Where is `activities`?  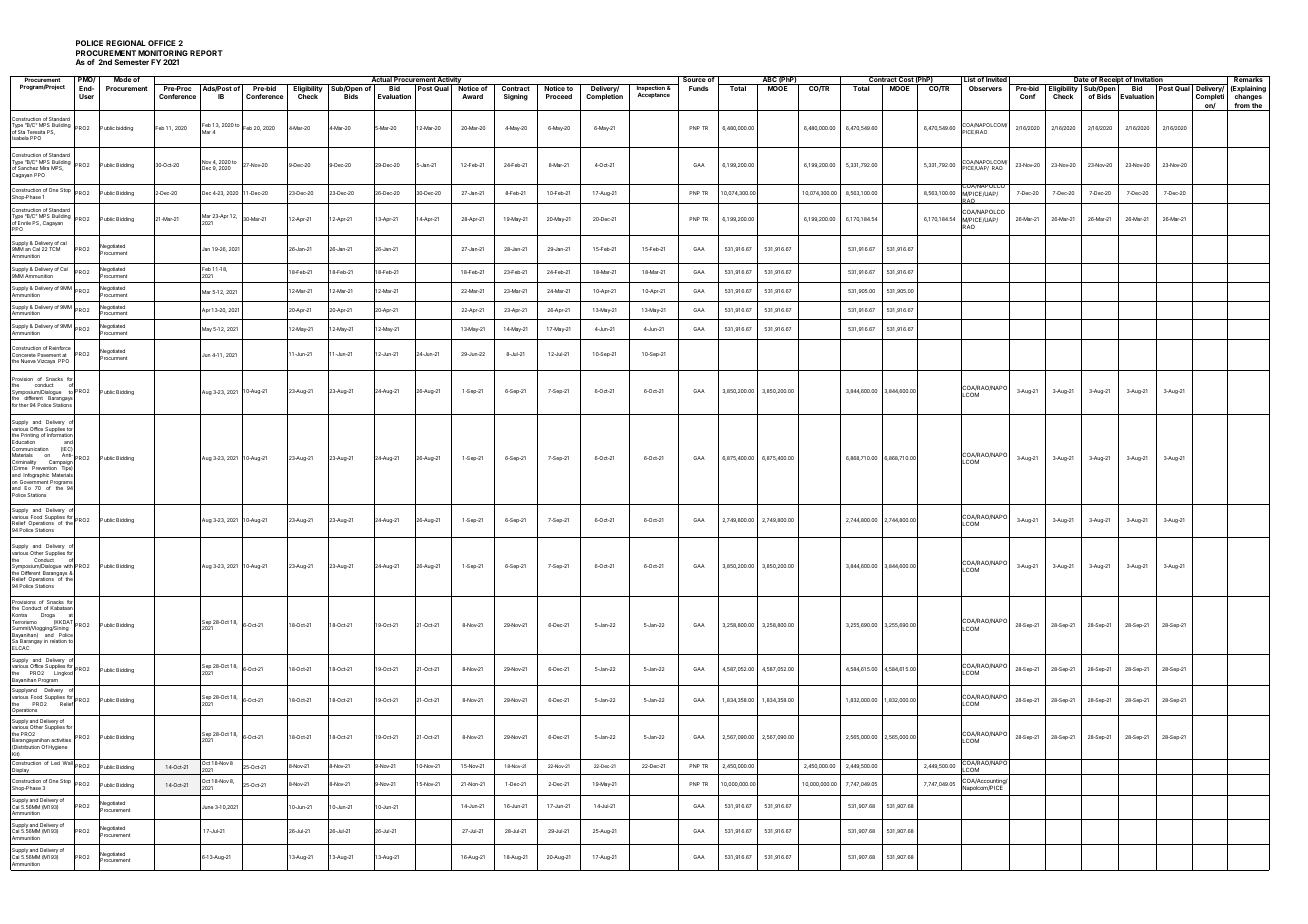
activities is located at coordinates (61, 740).
